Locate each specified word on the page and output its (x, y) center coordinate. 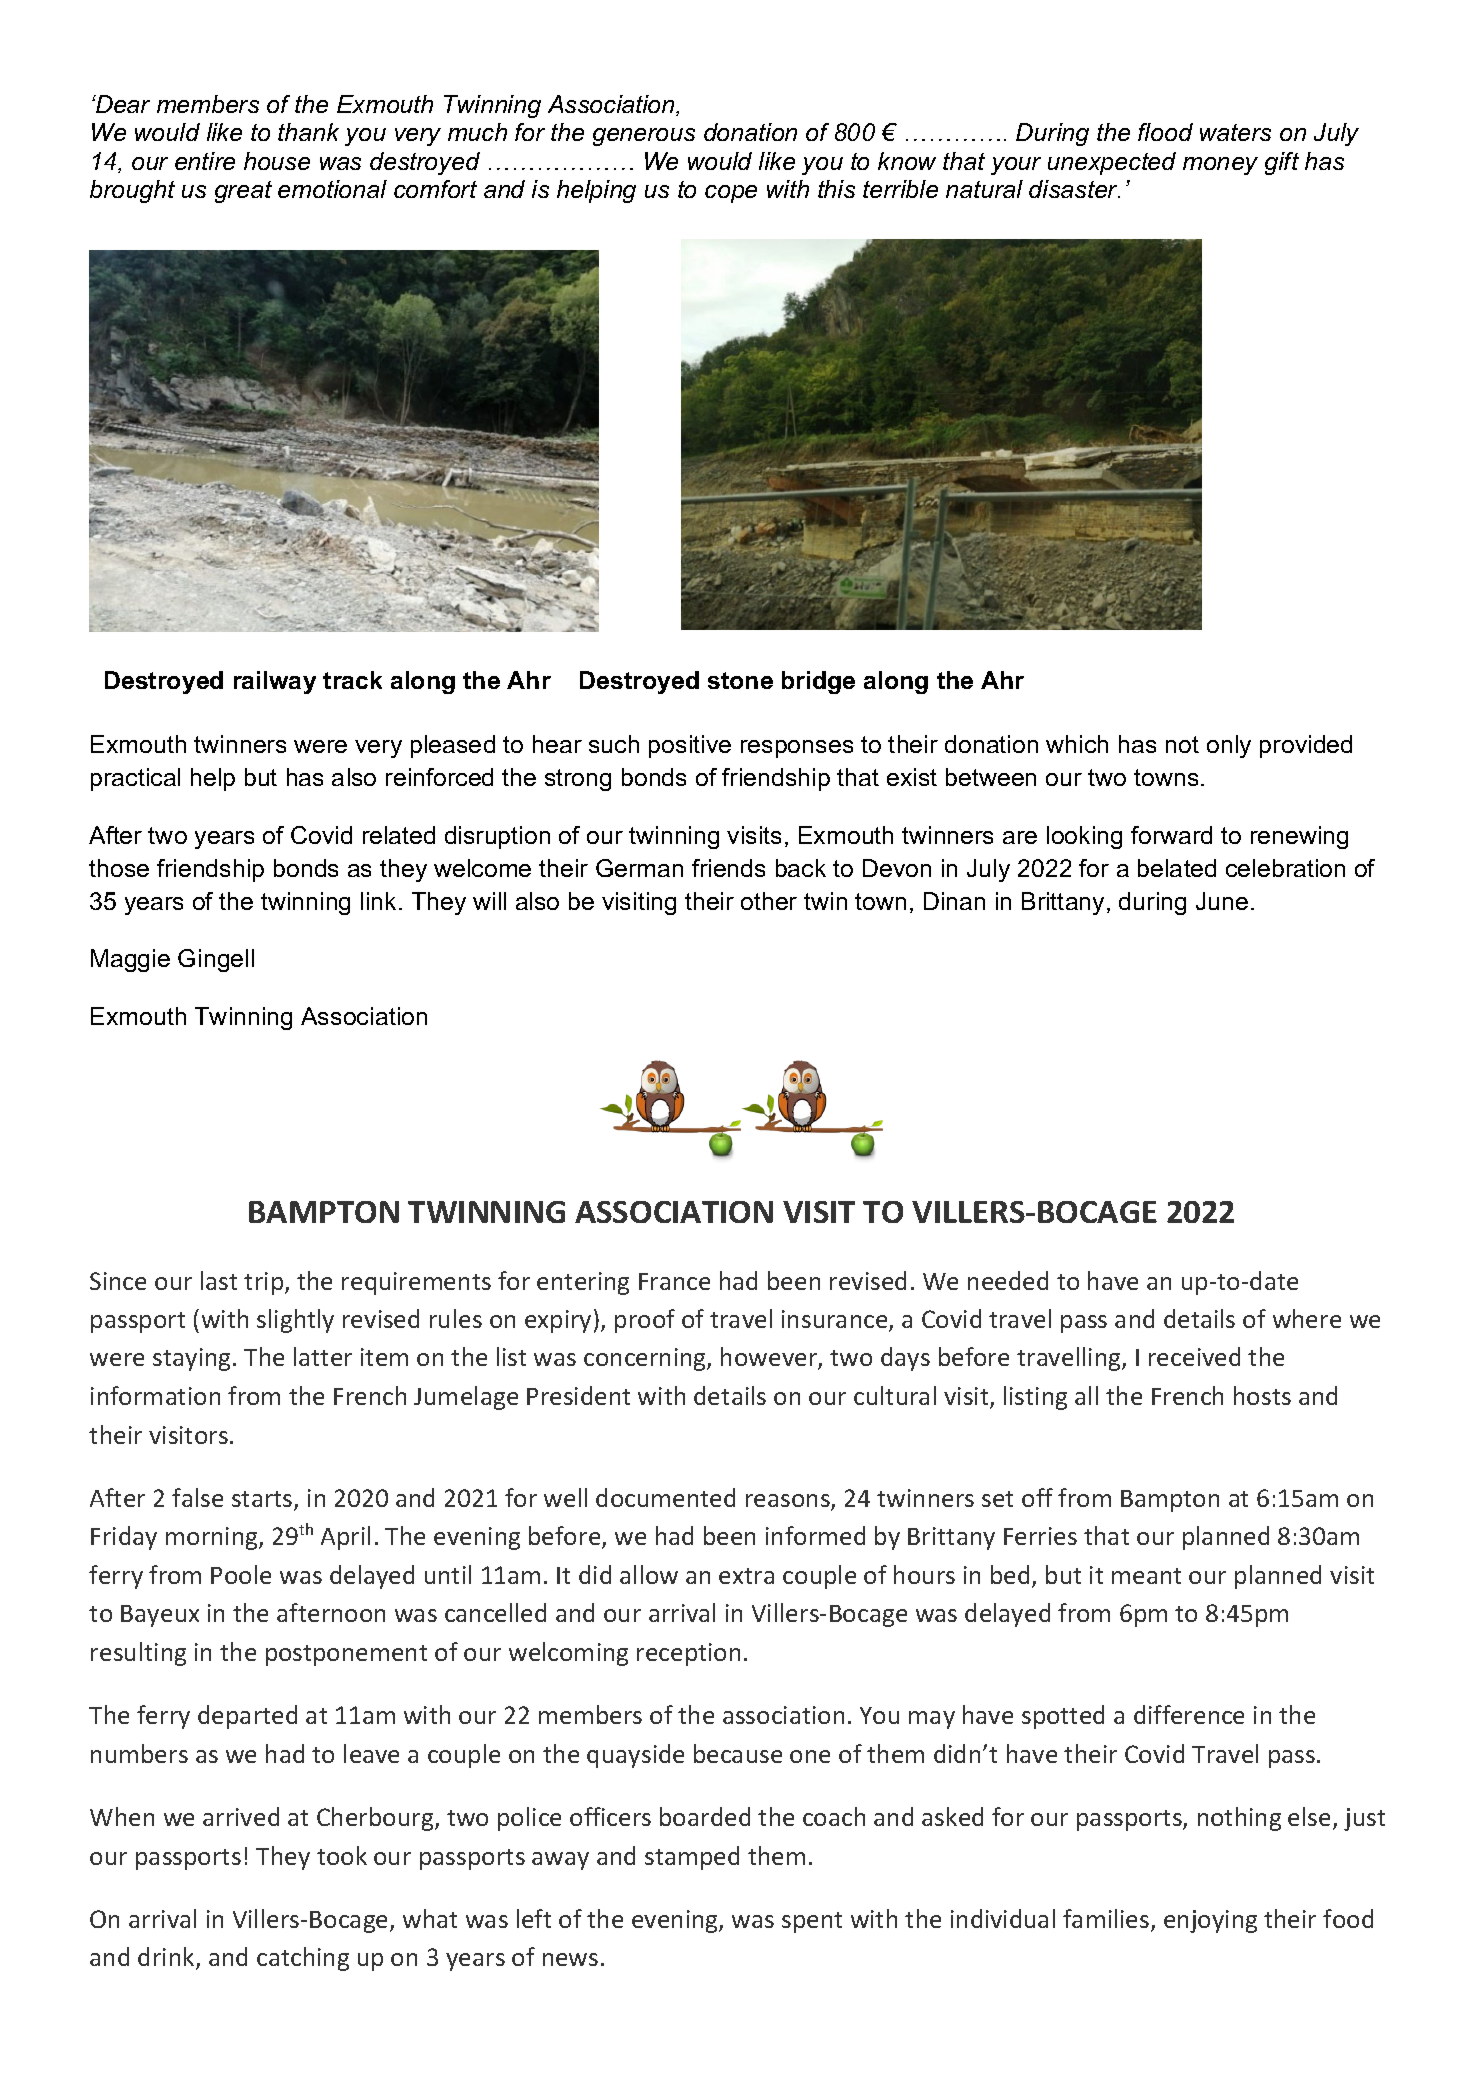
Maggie (130, 960)
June (1222, 901)
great (243, 192)
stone (740, 680)
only (1229, 746)
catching (303, 1959)
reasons (789, 1502)
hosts (1262, 1395)
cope (731, 194)
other (769, 901)
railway (275, 682)
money (1220, 166)
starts (263, 1500)
